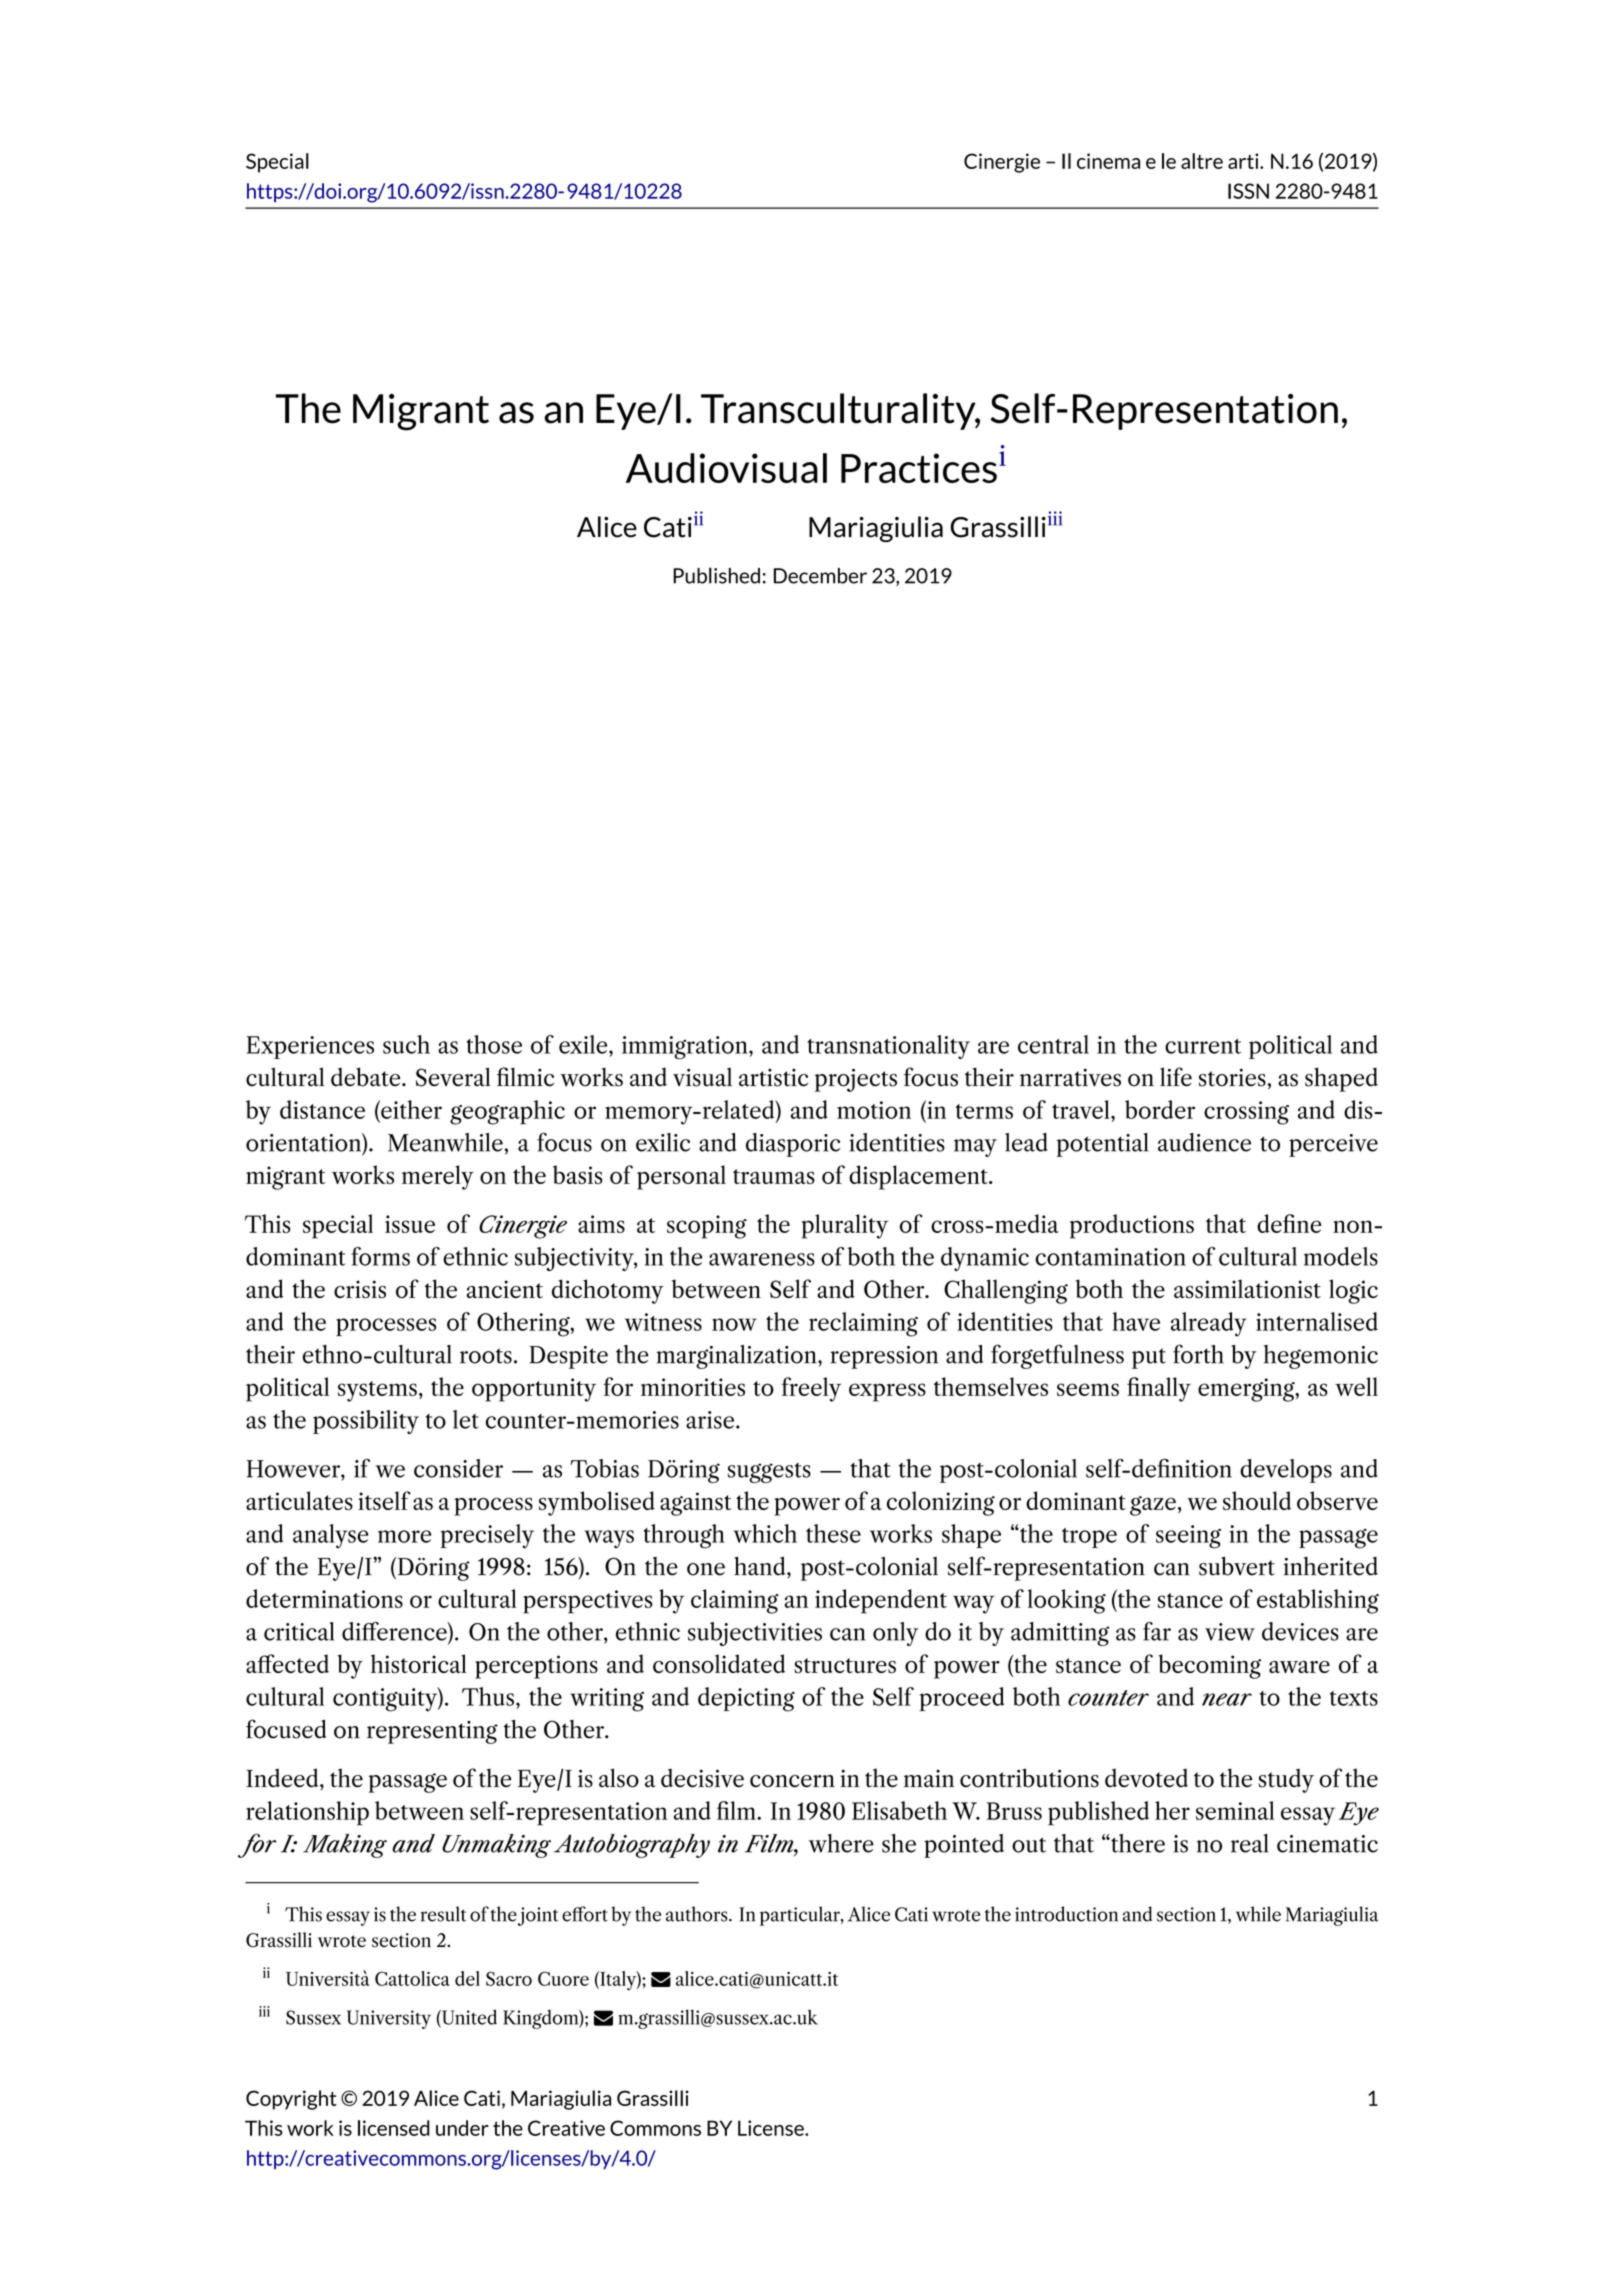  Describe the element at coordinates (811, 1389) in the document. I see `freely` at that location.
